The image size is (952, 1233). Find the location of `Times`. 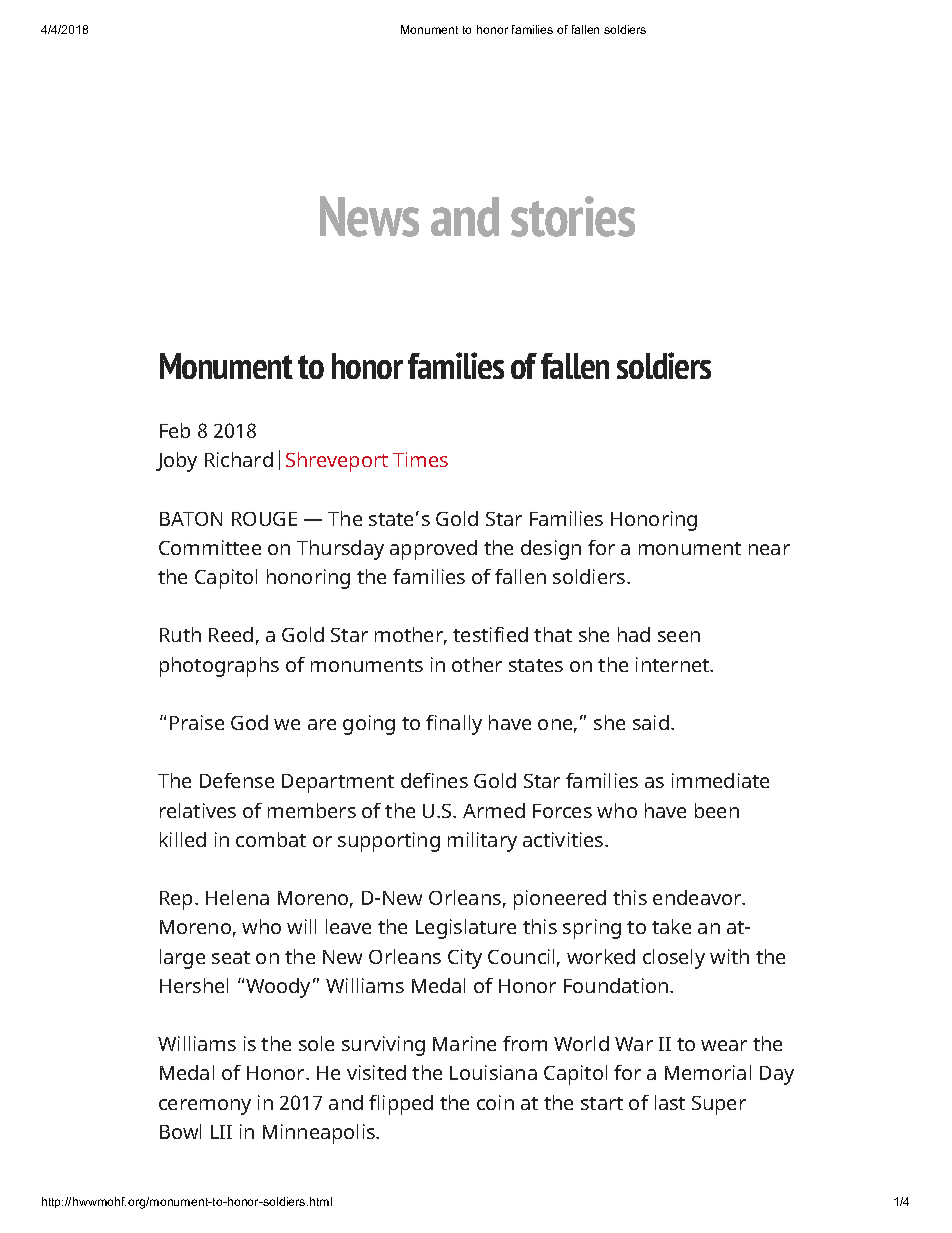

Times is located at coordinates (420, 459).
